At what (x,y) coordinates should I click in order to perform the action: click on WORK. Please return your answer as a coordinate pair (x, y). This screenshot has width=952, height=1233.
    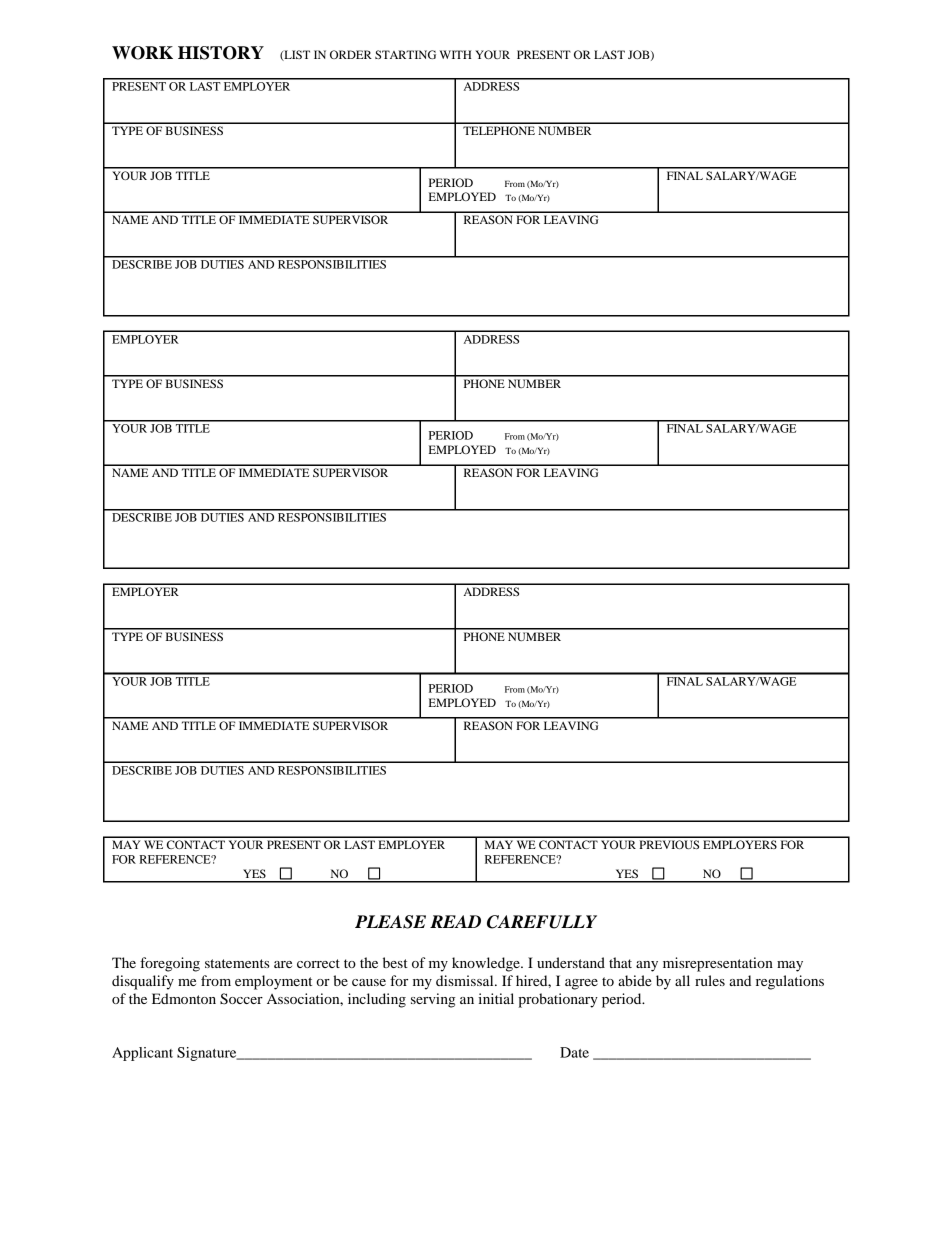
    Looking at the image, I should click on (142, 53).
